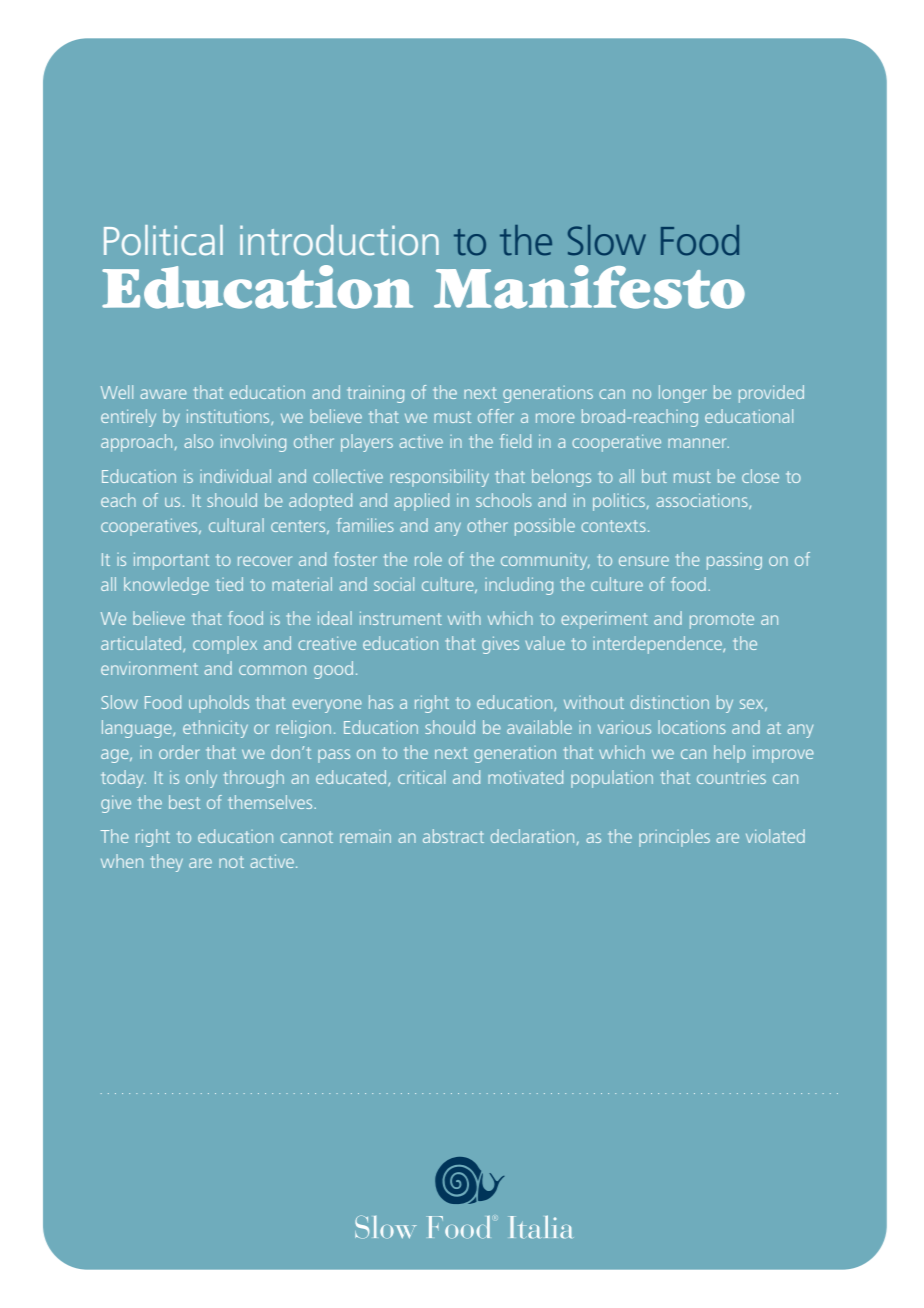  Describe the element at coordinates (439, 478) in the screenshot. I see `responsibility` at that location.
